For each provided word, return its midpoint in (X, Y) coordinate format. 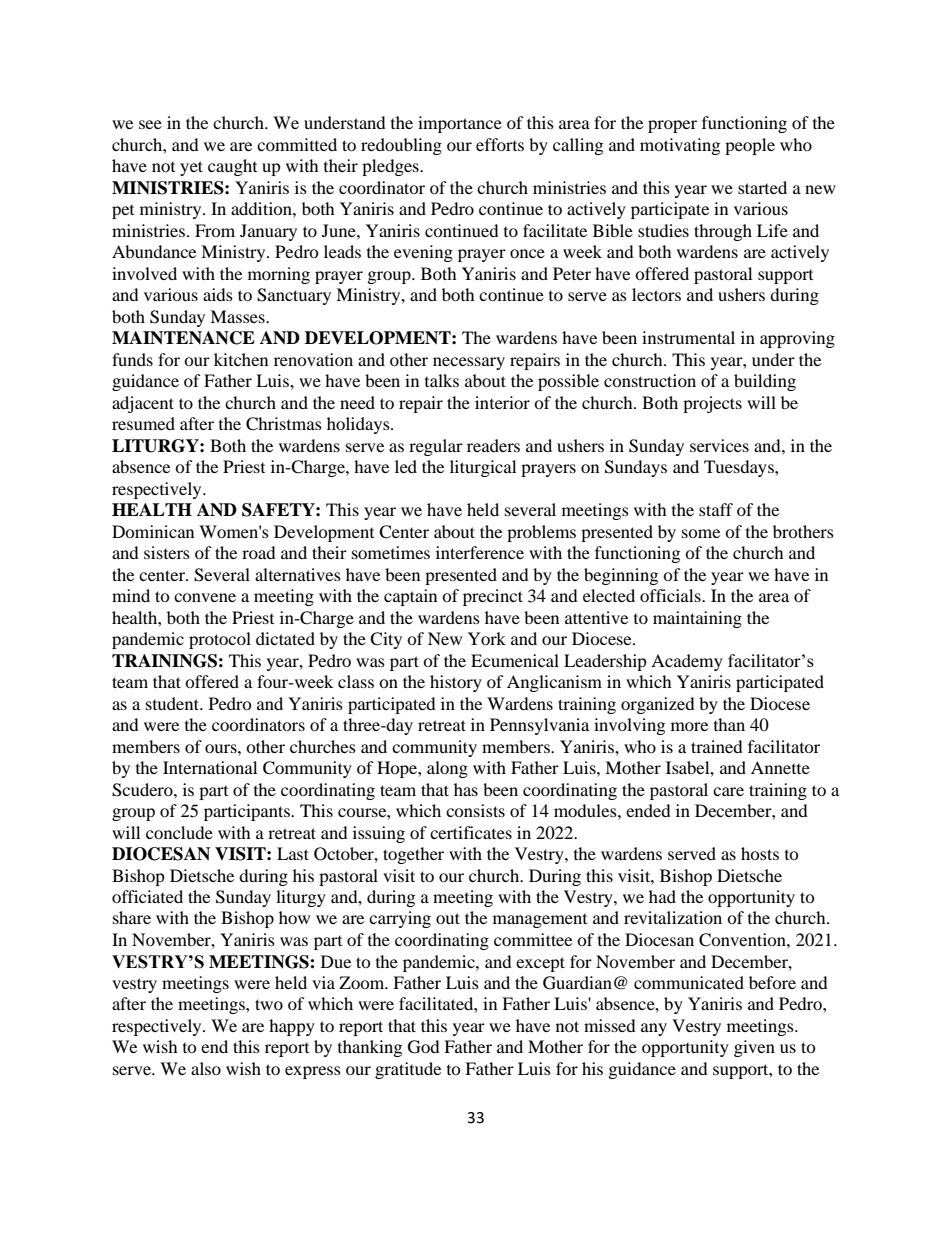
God (424, 1047)
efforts (500, 144)
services (719, 445)
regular (436, 447)
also (206, 1068)
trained (717, 746)
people (750, 146)
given (754, 1048)
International (210, 767)
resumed (143, 423)
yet (191, 168)
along (447, 769)
